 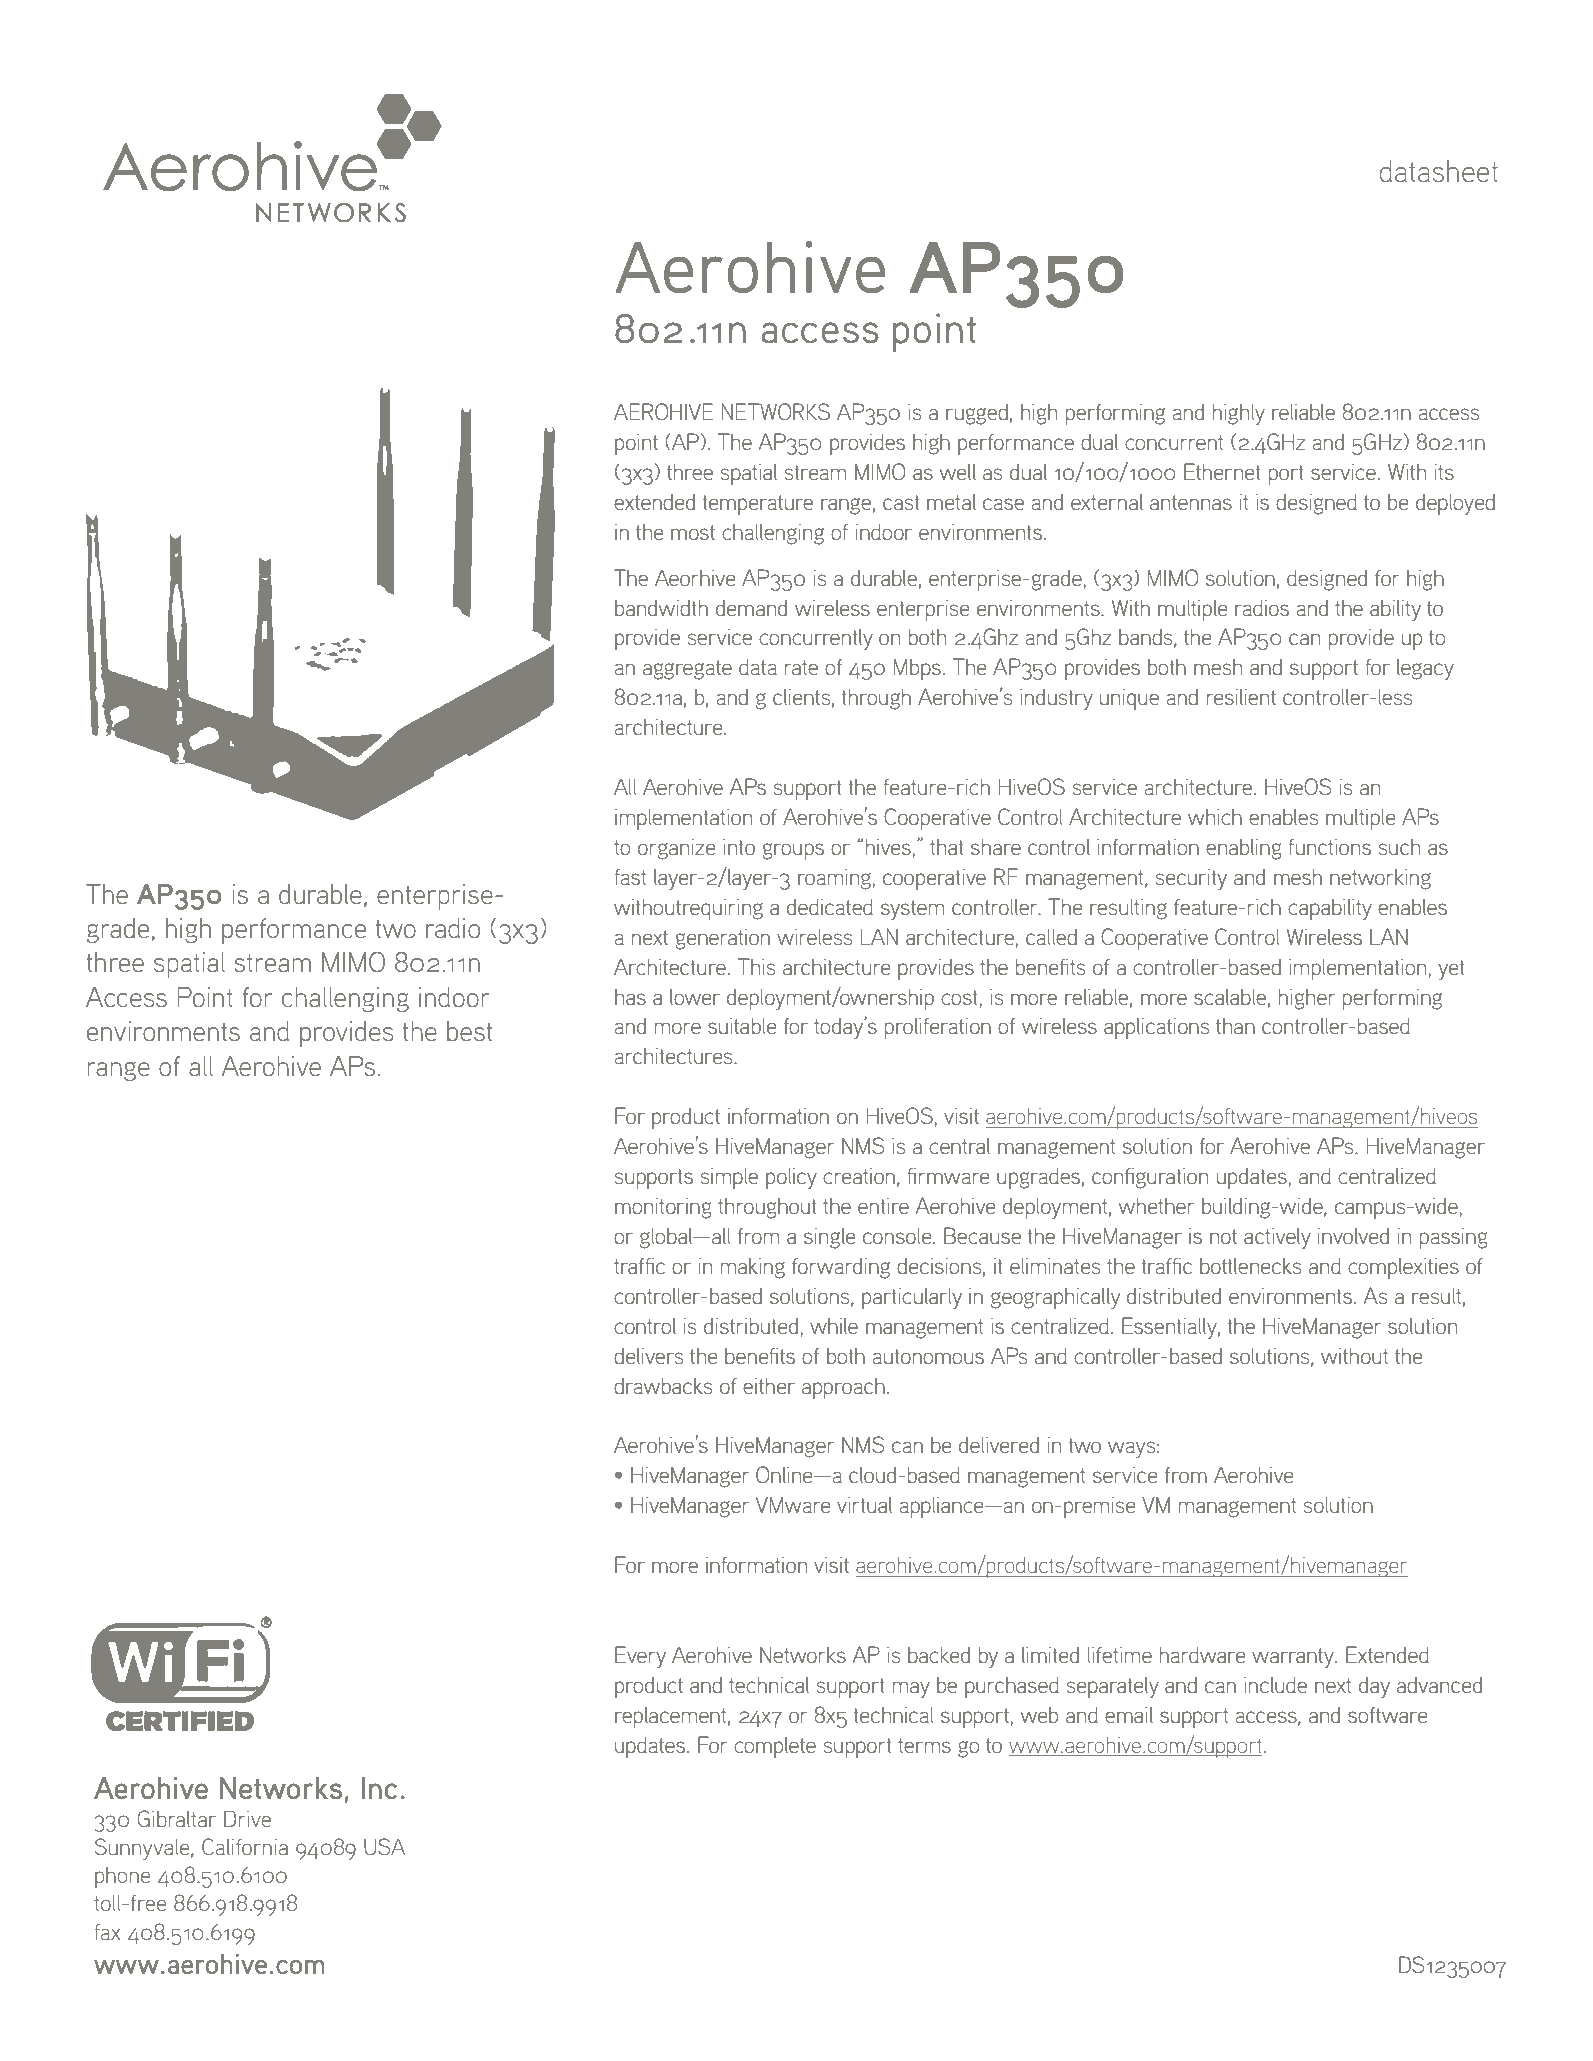 What do you see at coordinates (791, 1178) in the image?
I see `policy` at bounding box center [791, 1178].
